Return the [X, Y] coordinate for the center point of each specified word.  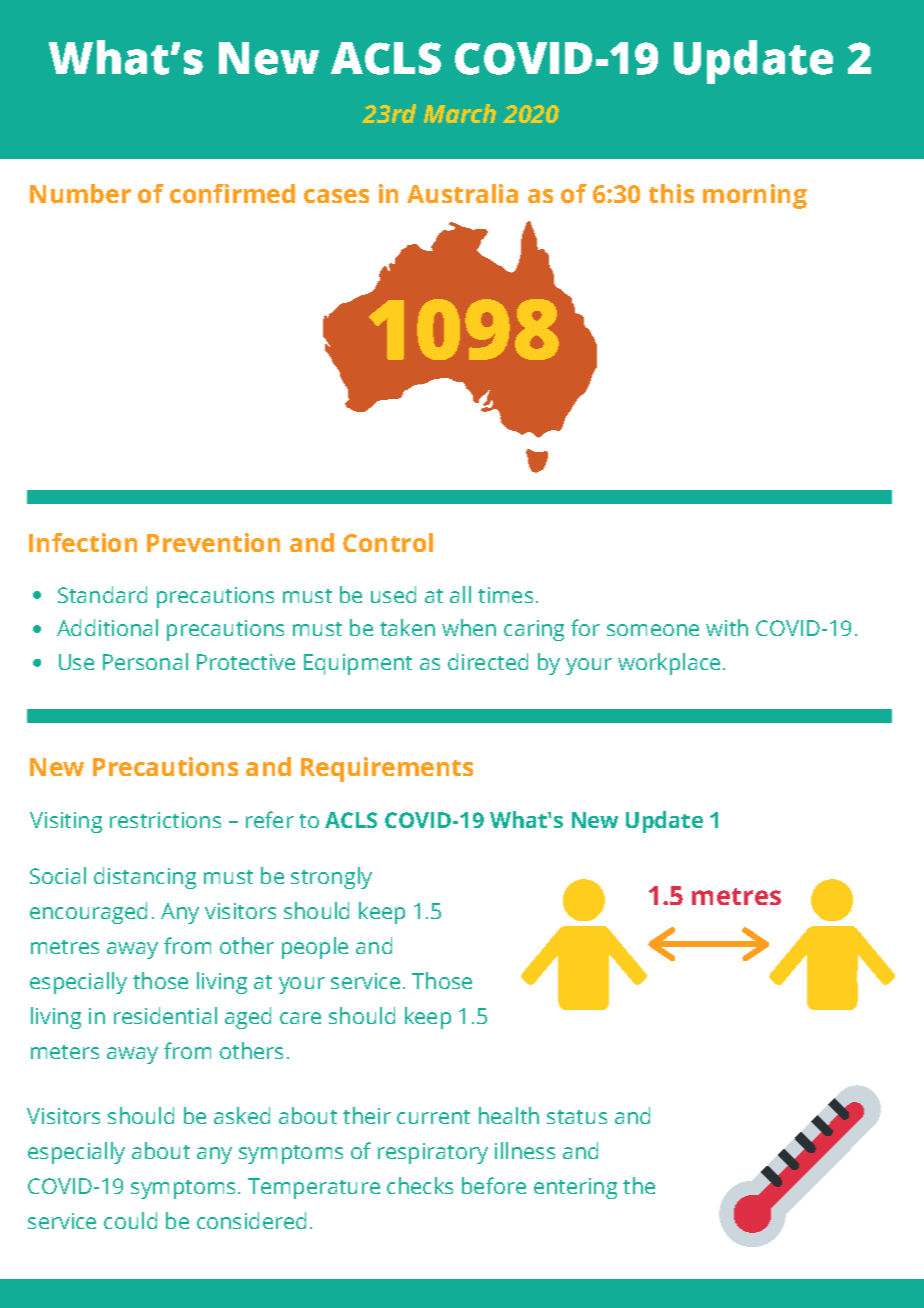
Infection [83, 542]
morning [755, 196]
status [577, 1117]
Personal [145, 661]
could [130, 1220]
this [671, 193]
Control [388, 542]
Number [80, 193]
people [315, 948]
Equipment [358, 664]
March [460, 113]
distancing [145, 878]
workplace [669, 664]
